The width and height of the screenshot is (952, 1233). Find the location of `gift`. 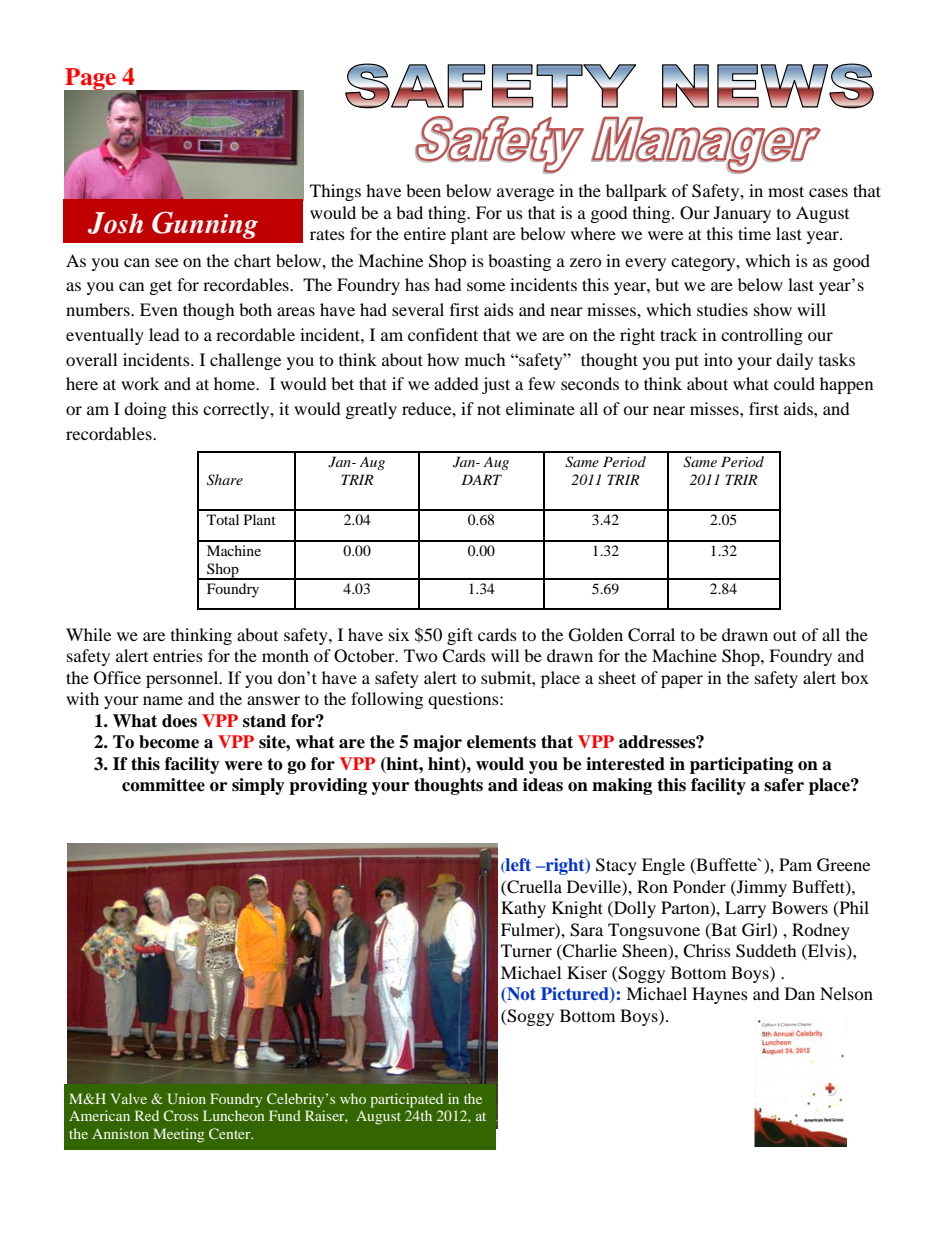

gift is located at coordinates (460, 636).
